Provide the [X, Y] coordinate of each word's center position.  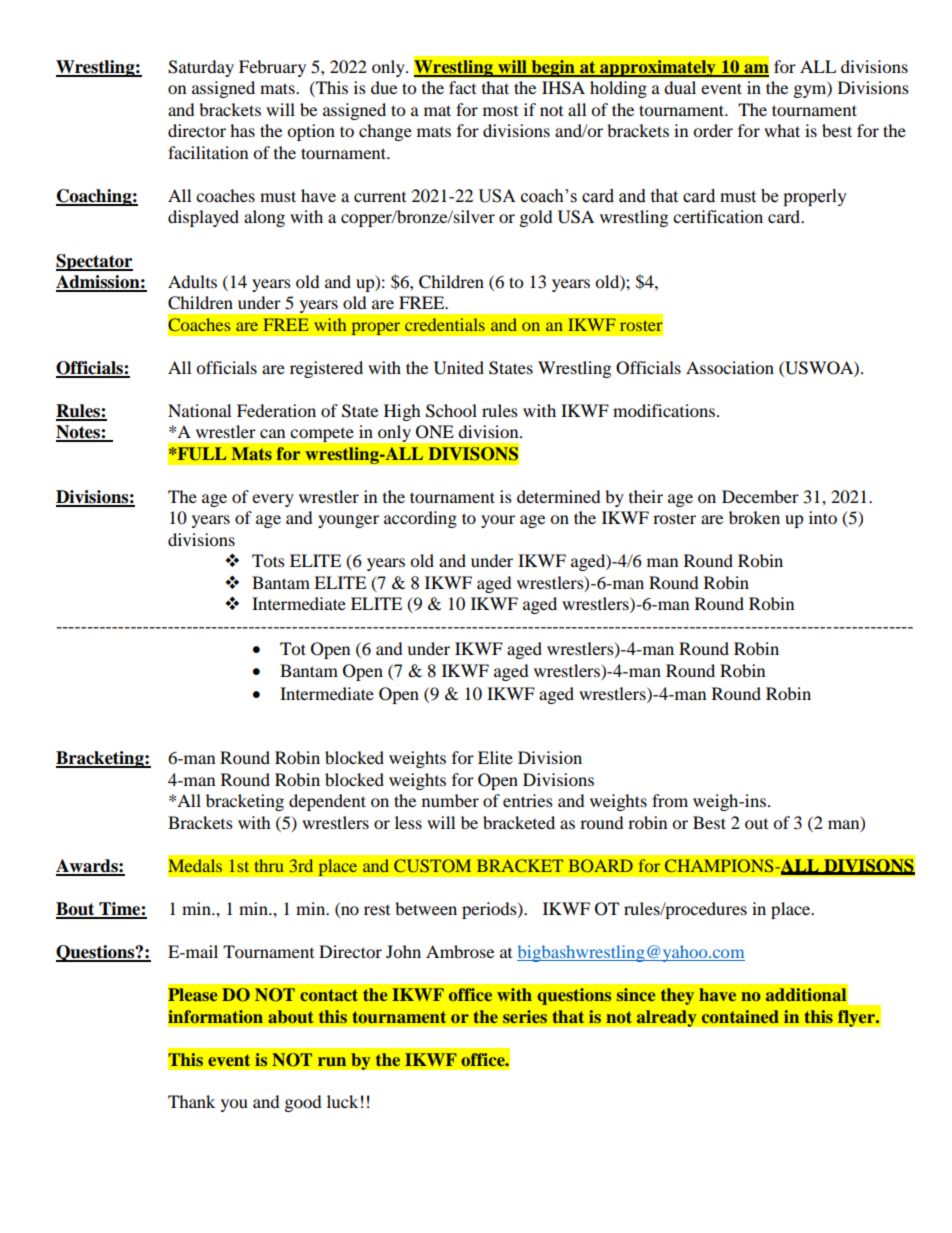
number [450, 800]
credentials [445, 324]
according [420, 519]
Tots [268, 560]
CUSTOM [432, 865]
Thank [191, 1101]
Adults [192, 281]
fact [462, 87]
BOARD [601, 865]
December [760, 496]
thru [269, 865]
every [273, 500]
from [670, 800]
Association [730, 367]
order [713, 130]
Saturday [201, 68]
